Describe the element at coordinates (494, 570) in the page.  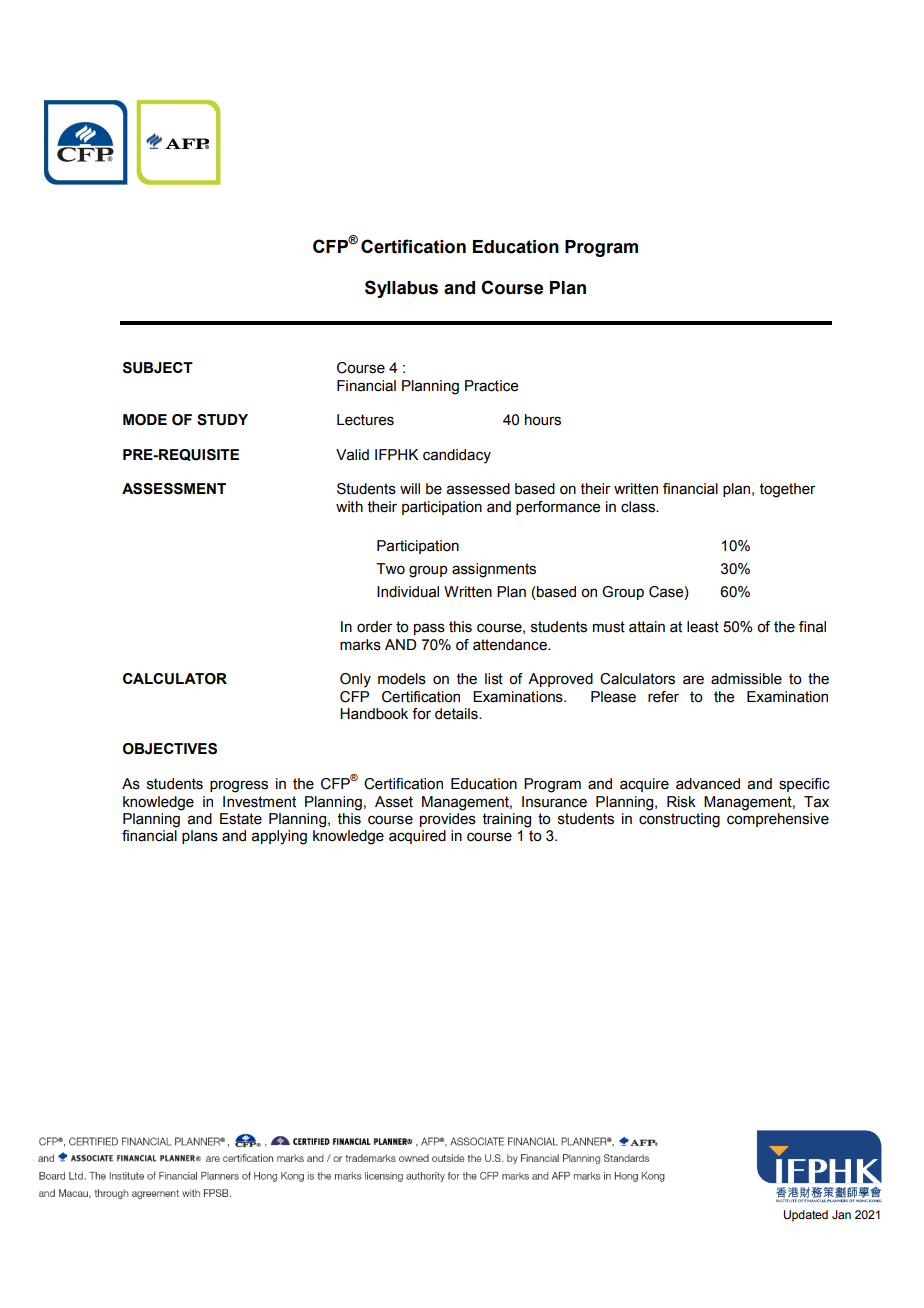
I see `assignments` at that location.
